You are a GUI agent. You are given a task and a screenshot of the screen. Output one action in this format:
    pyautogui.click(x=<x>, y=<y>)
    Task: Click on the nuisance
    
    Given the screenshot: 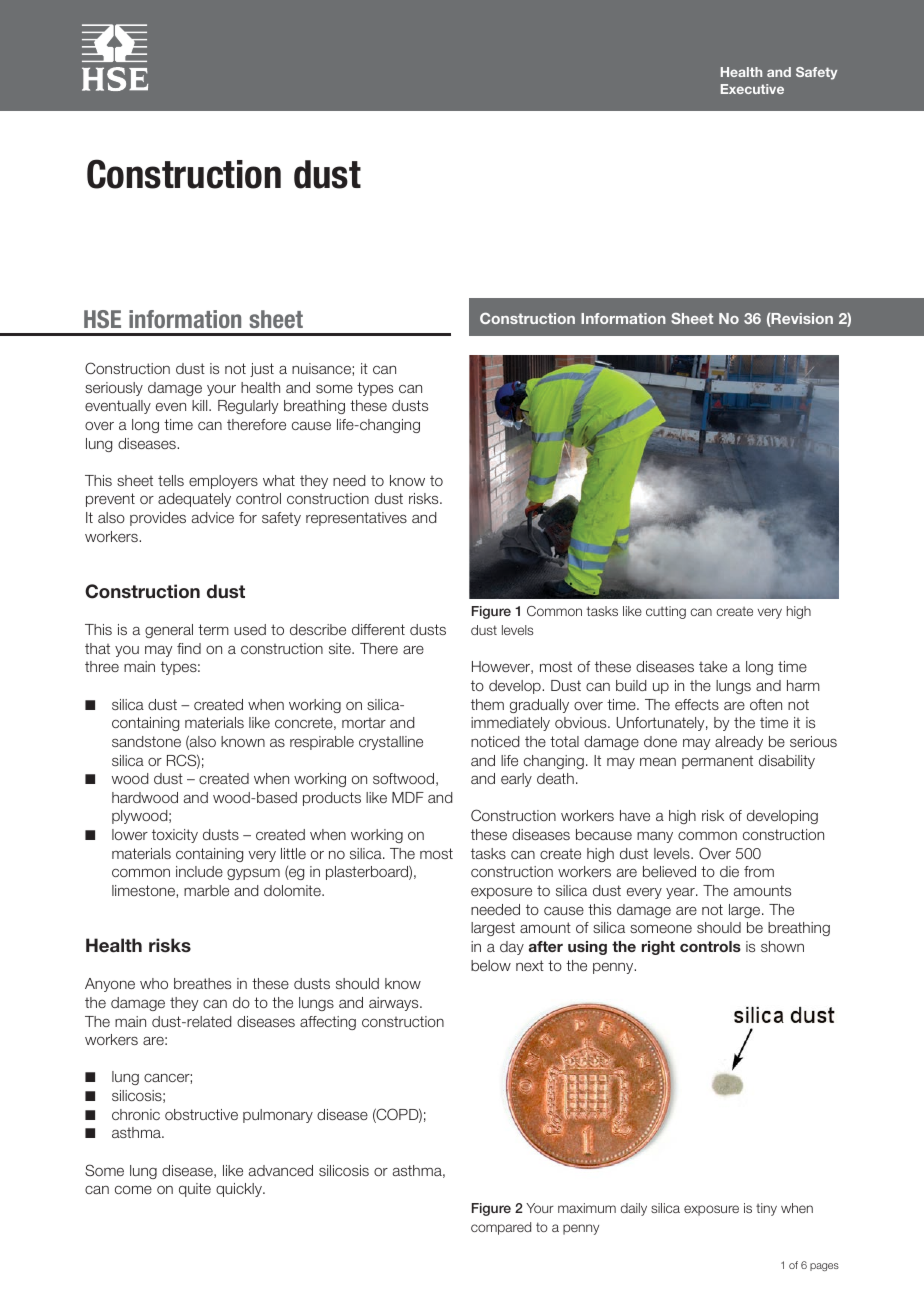 What is the action you would take?
    pyautogui.click(x=322, y=368)
